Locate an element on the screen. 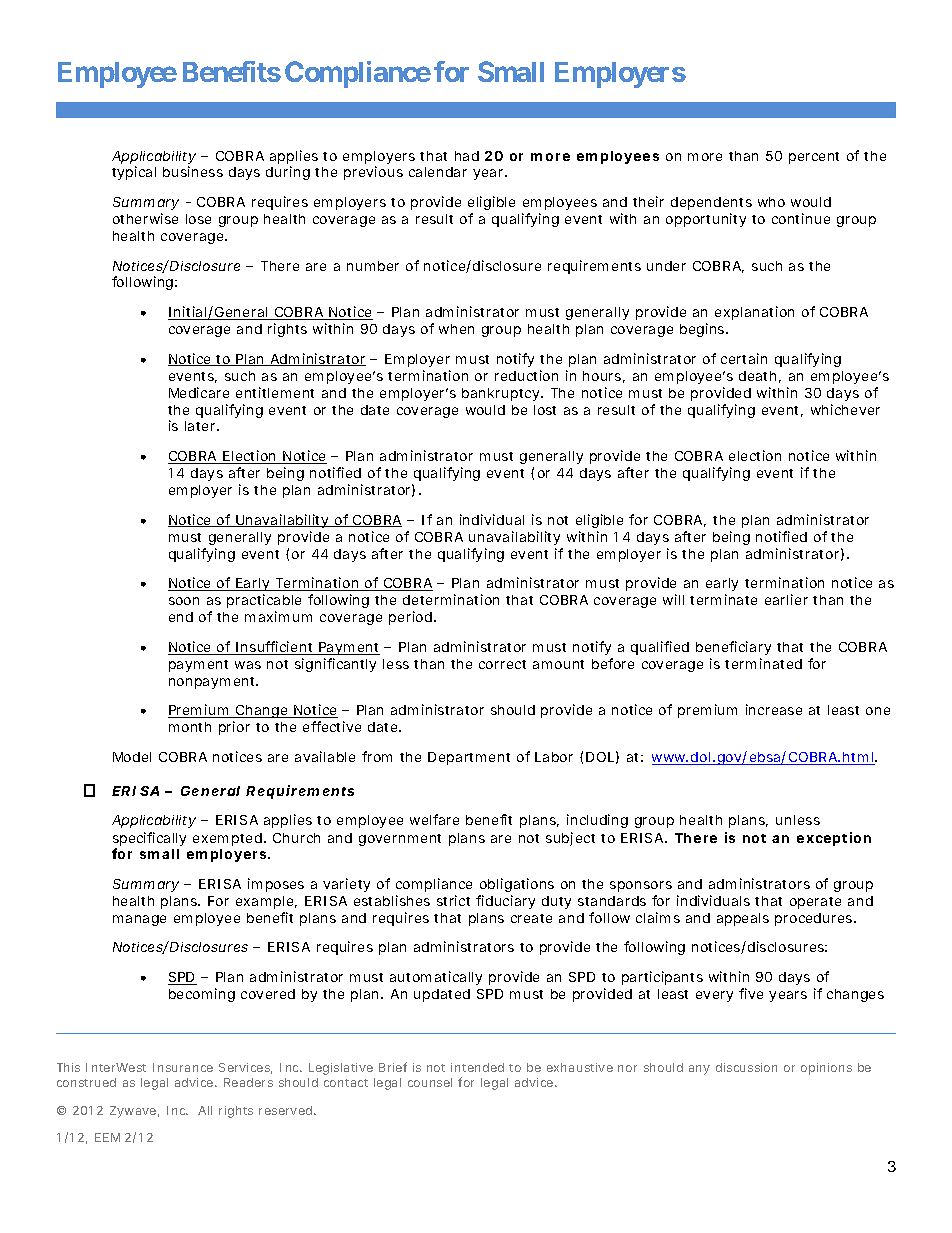 Image resolution: width=952 pixels, height=1233 pixels. Insurance is located at coordinates (183, 1067).
